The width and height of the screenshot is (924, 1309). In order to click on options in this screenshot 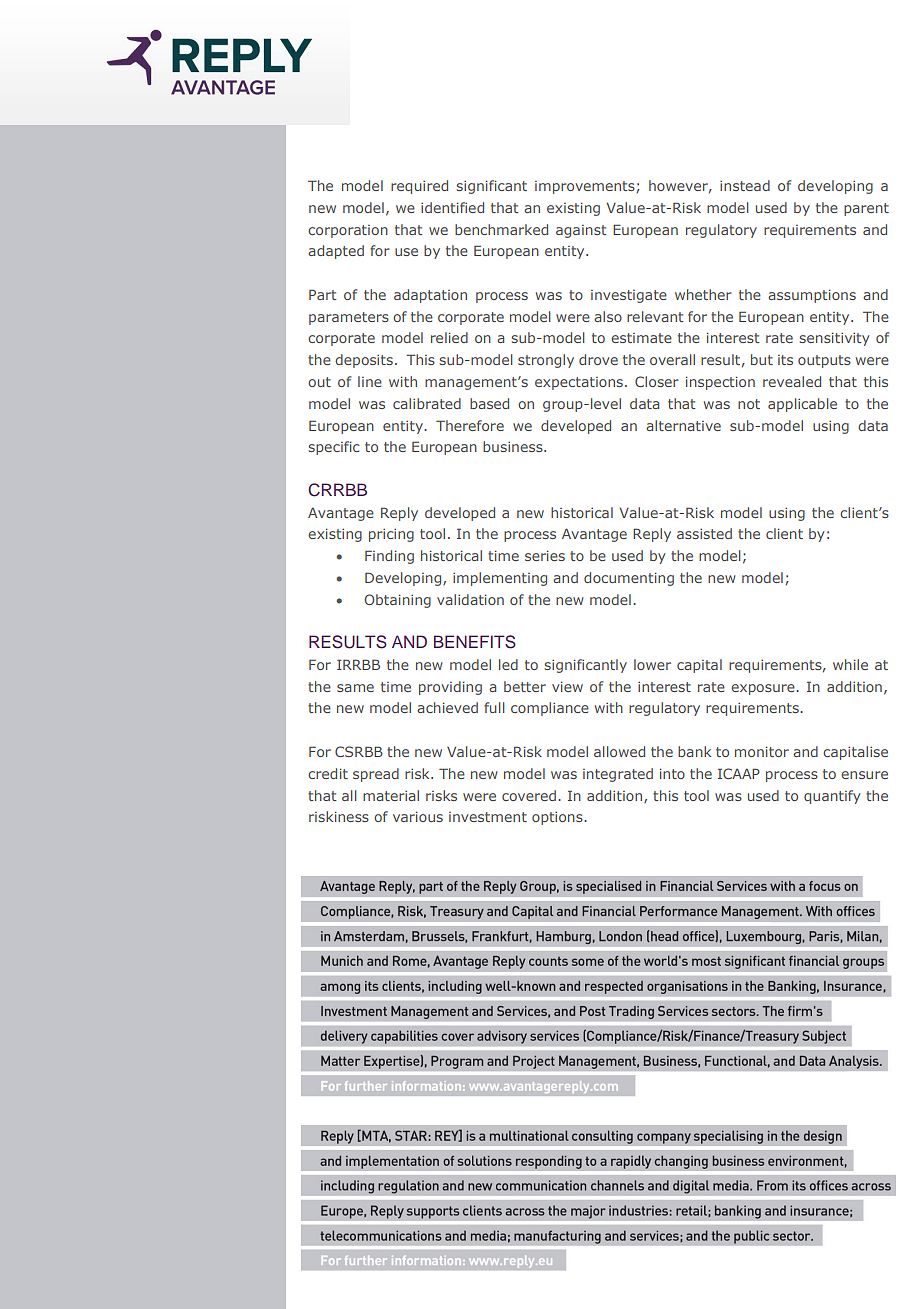, I will do `click(558, 818)`.
